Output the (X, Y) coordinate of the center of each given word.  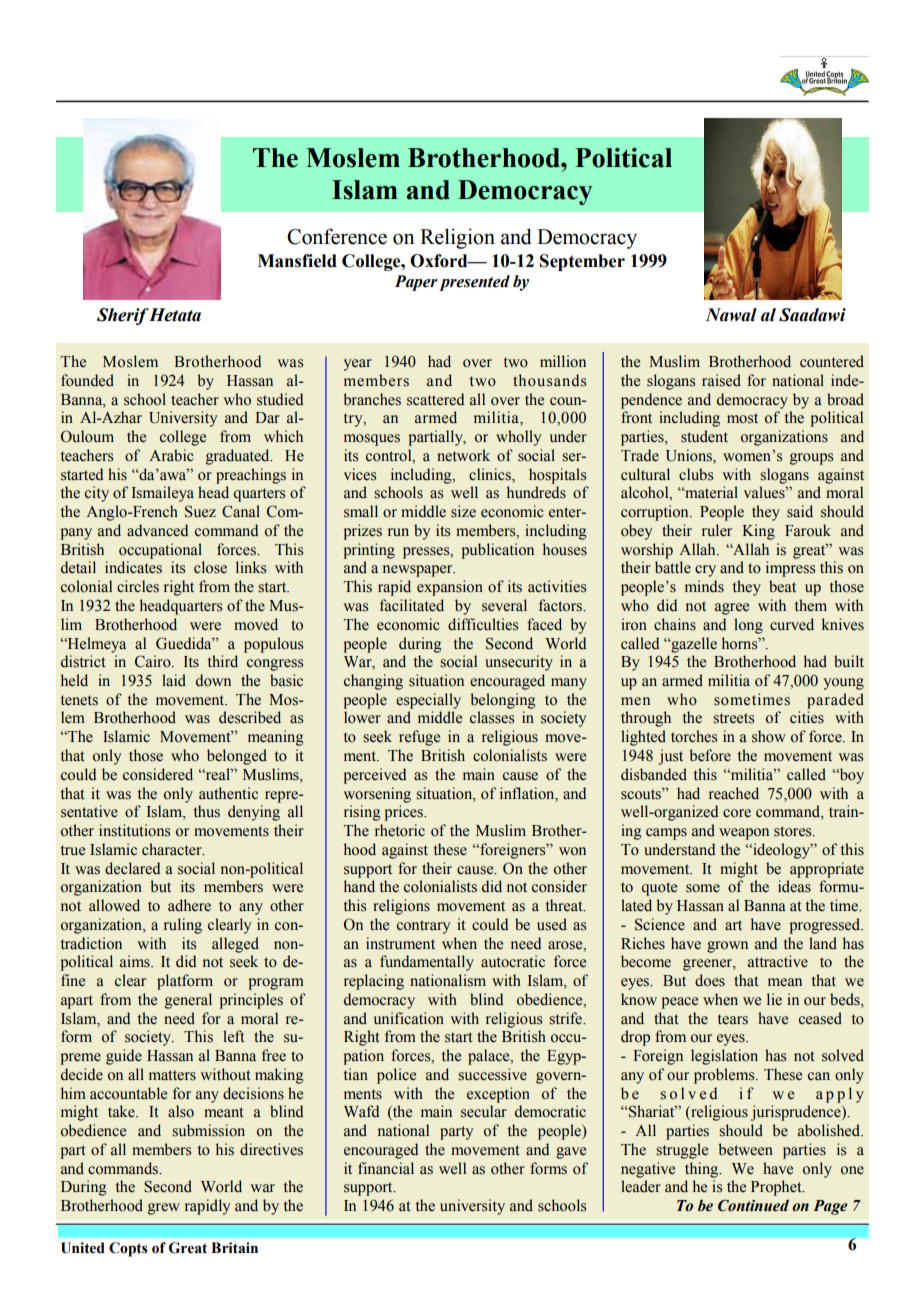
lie (774, 999)
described (250, 717)
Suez (200, 511)
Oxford (440, 261)
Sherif (123, 316)
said (800, 511)
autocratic (513, 961)
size (463, 511)
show (769, 736)
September (582, 262)
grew (164, 1209)
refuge (419, 738)
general (188, 1001)
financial (386, 1168)
